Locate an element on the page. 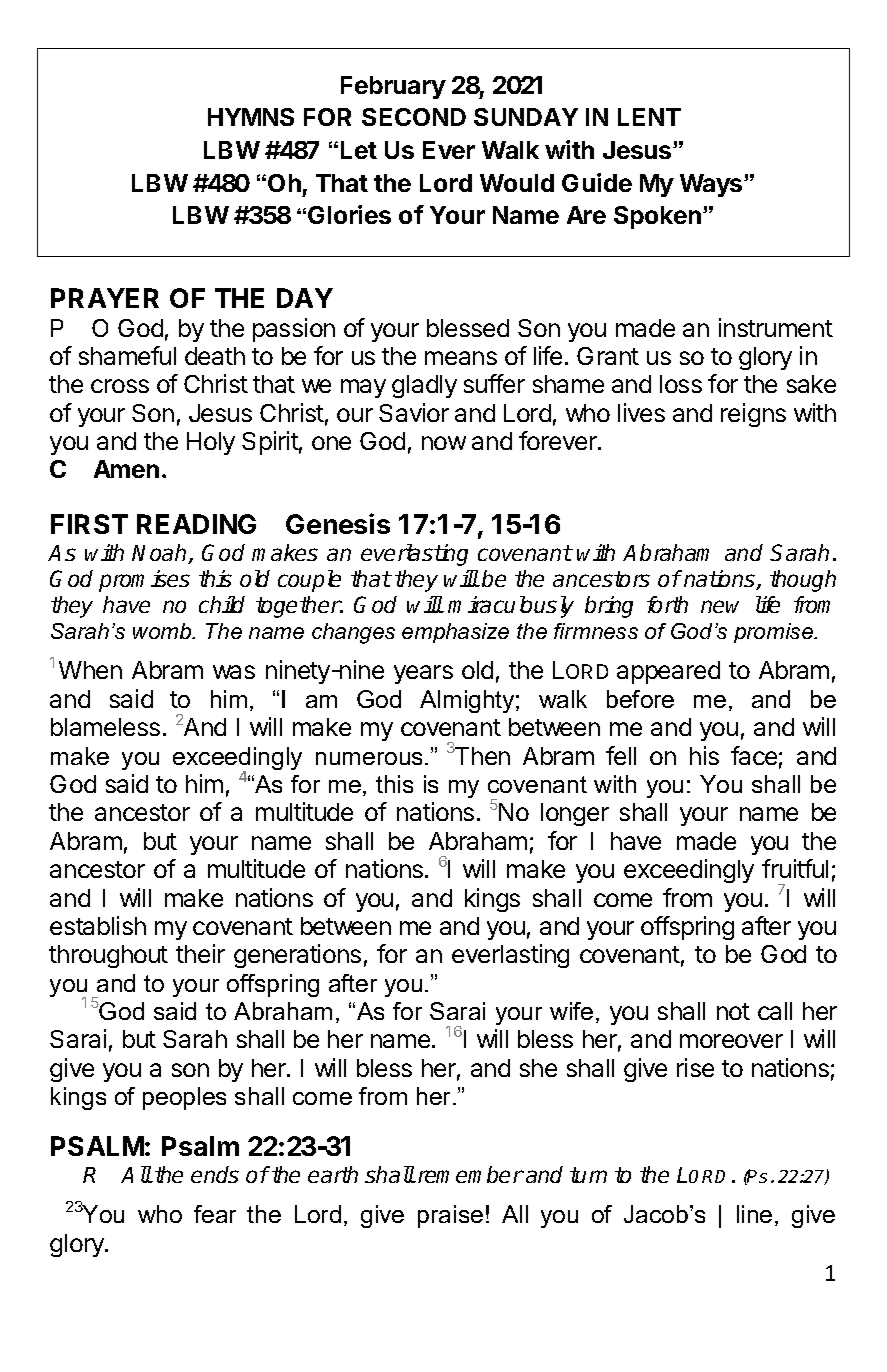 The image size is (887, 1372). their is located at coordinates (200, 953).
